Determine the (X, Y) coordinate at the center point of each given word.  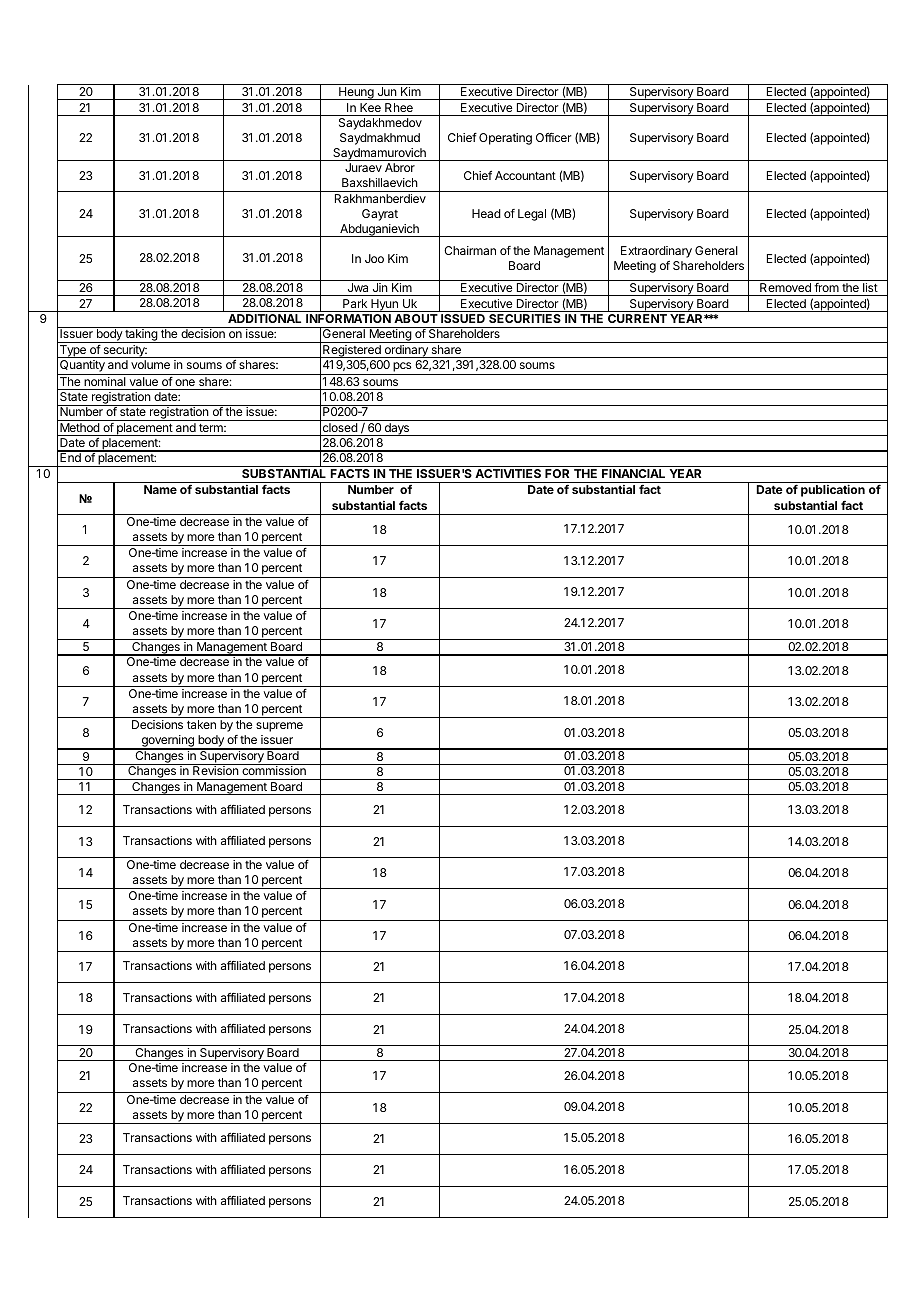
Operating (505, 139)
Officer (554, 137)
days (397, 429)
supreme (279, 727)
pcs (402, 368)
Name (160, 489)
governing (167, 742)
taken (201, 724)
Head (486, 213)
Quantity (82, 367)
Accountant (525, 175)
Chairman (470, 250)
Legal (532, 215)
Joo (374, 258)
